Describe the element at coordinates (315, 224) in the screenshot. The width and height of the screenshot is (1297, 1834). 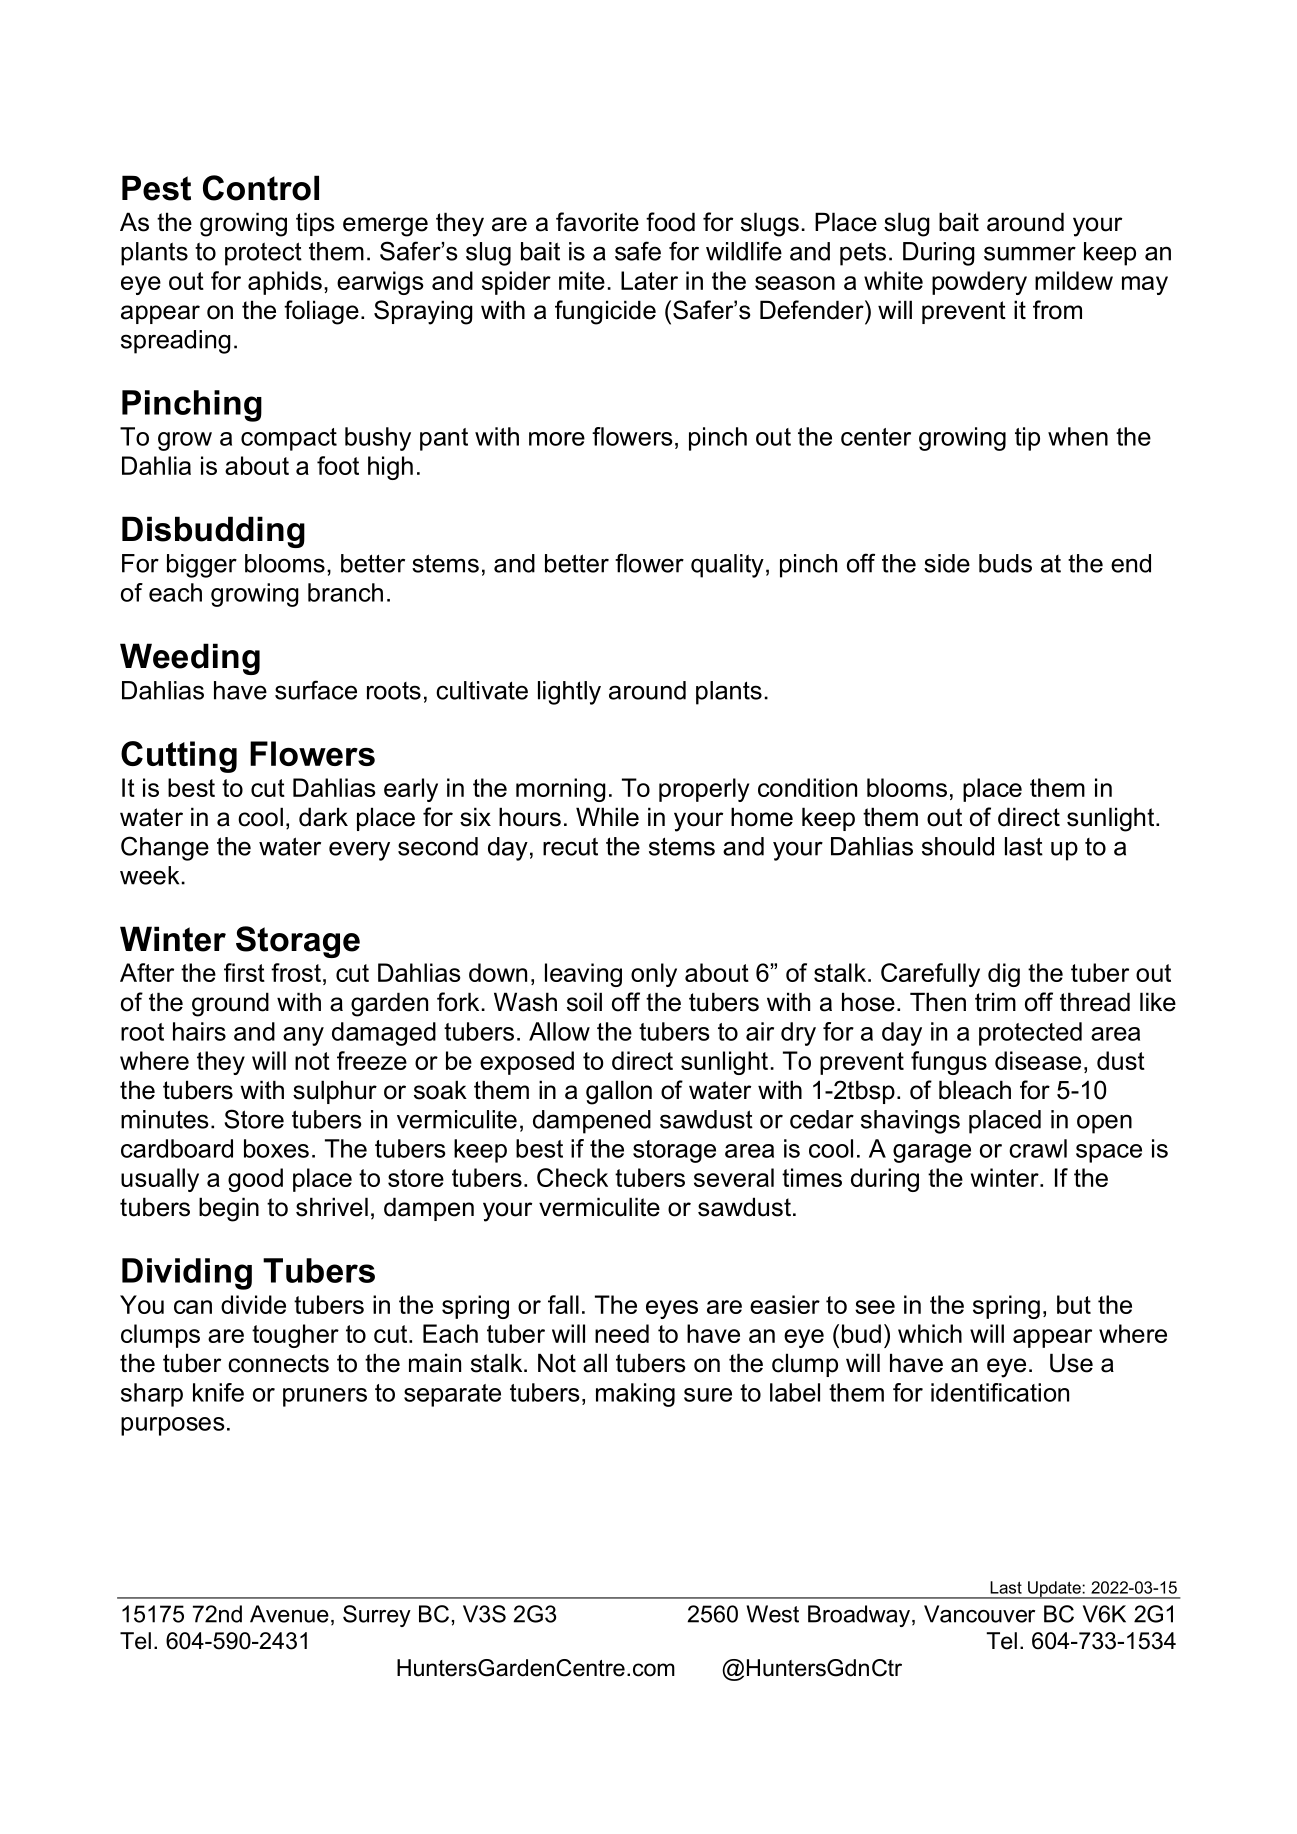
I see `tips` at that location.
